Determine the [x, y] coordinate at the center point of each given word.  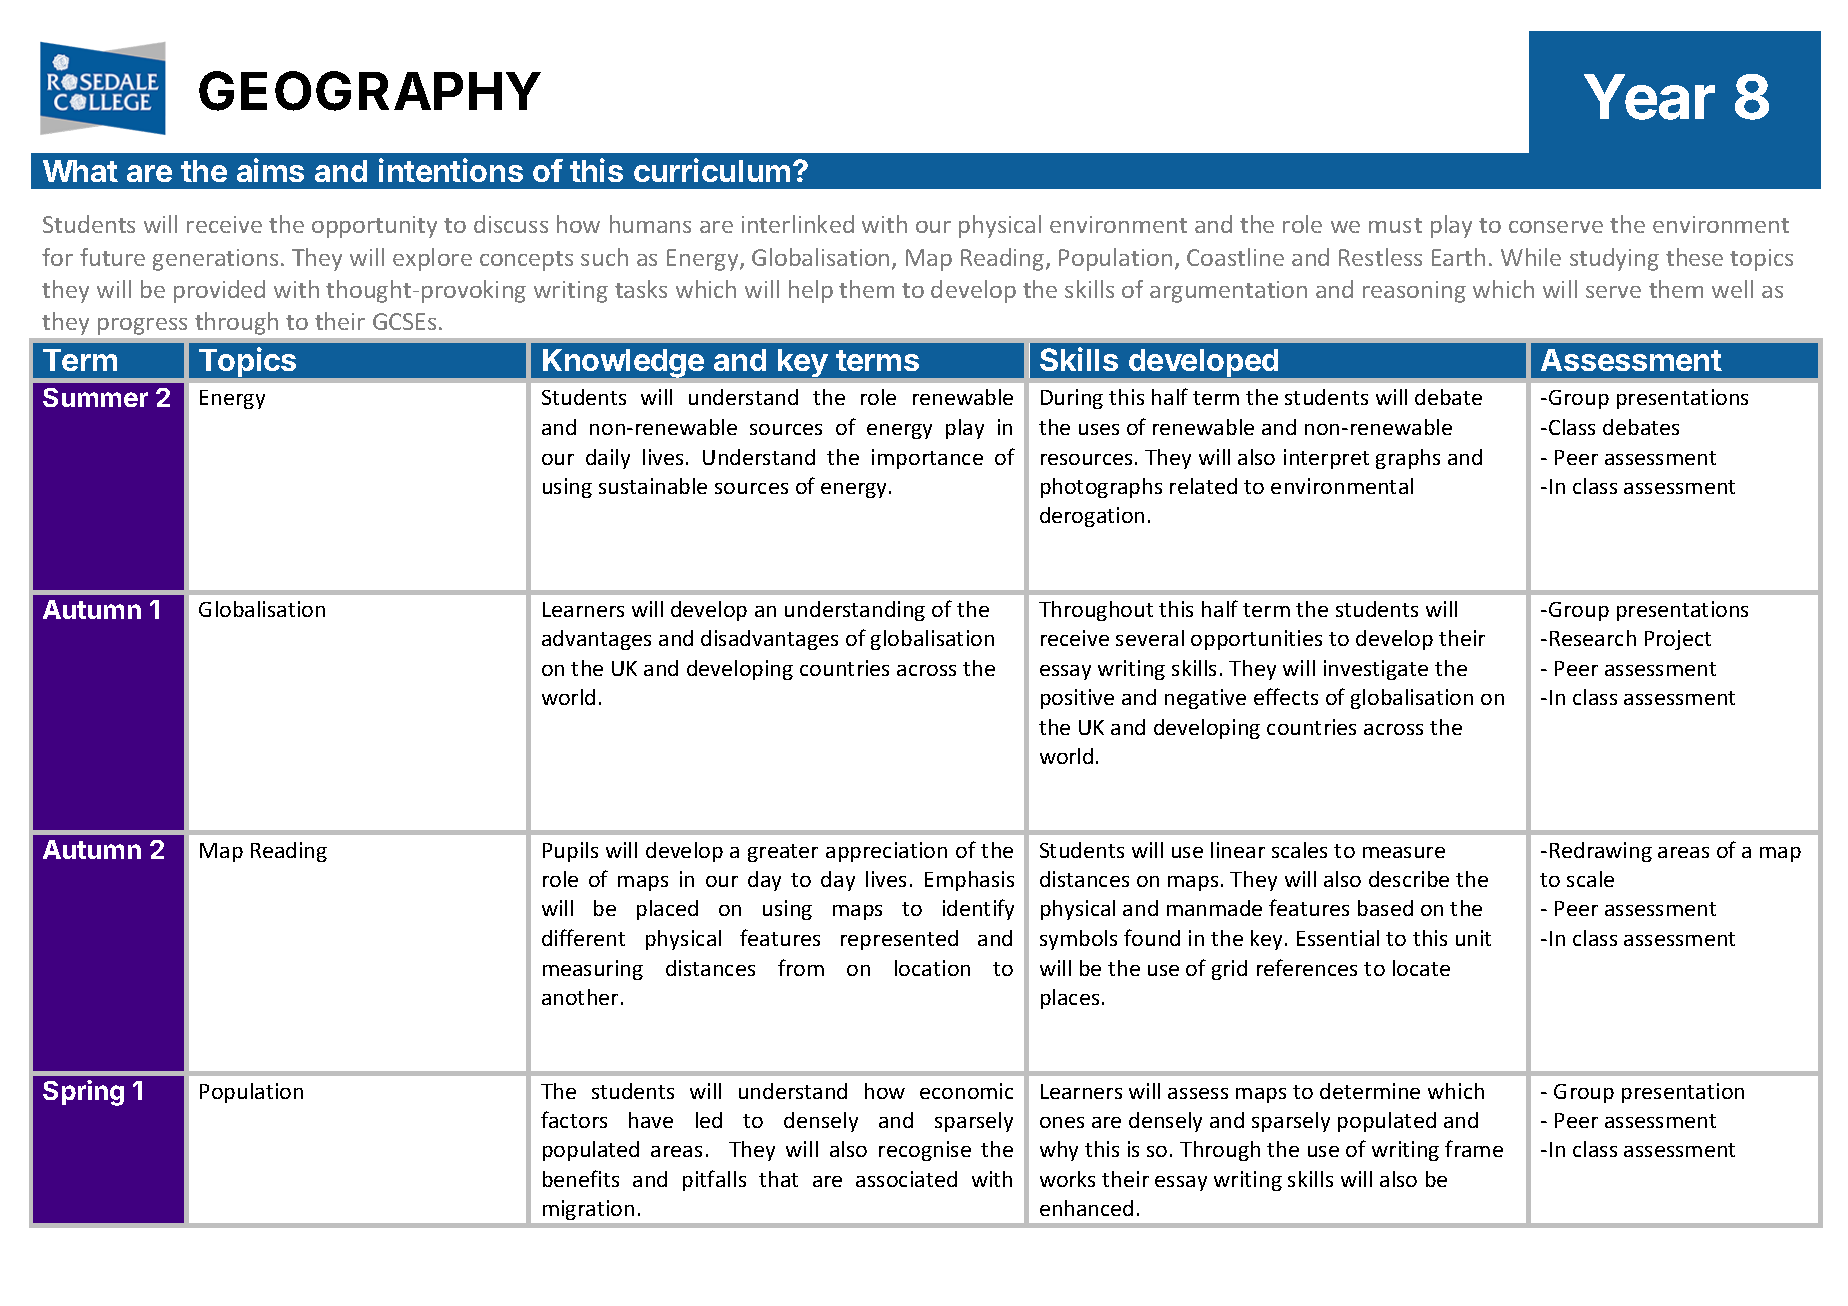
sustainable [653, 486]
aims [270, 170]
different [583, 937]
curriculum [712, 170]
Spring [83, 1093]
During [1072, 399]
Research [1593, 638]
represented [899, 940]
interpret [1326, 459]
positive [1077, 699]
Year [1649, 97]
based [1385, 908]
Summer [95, 397]
